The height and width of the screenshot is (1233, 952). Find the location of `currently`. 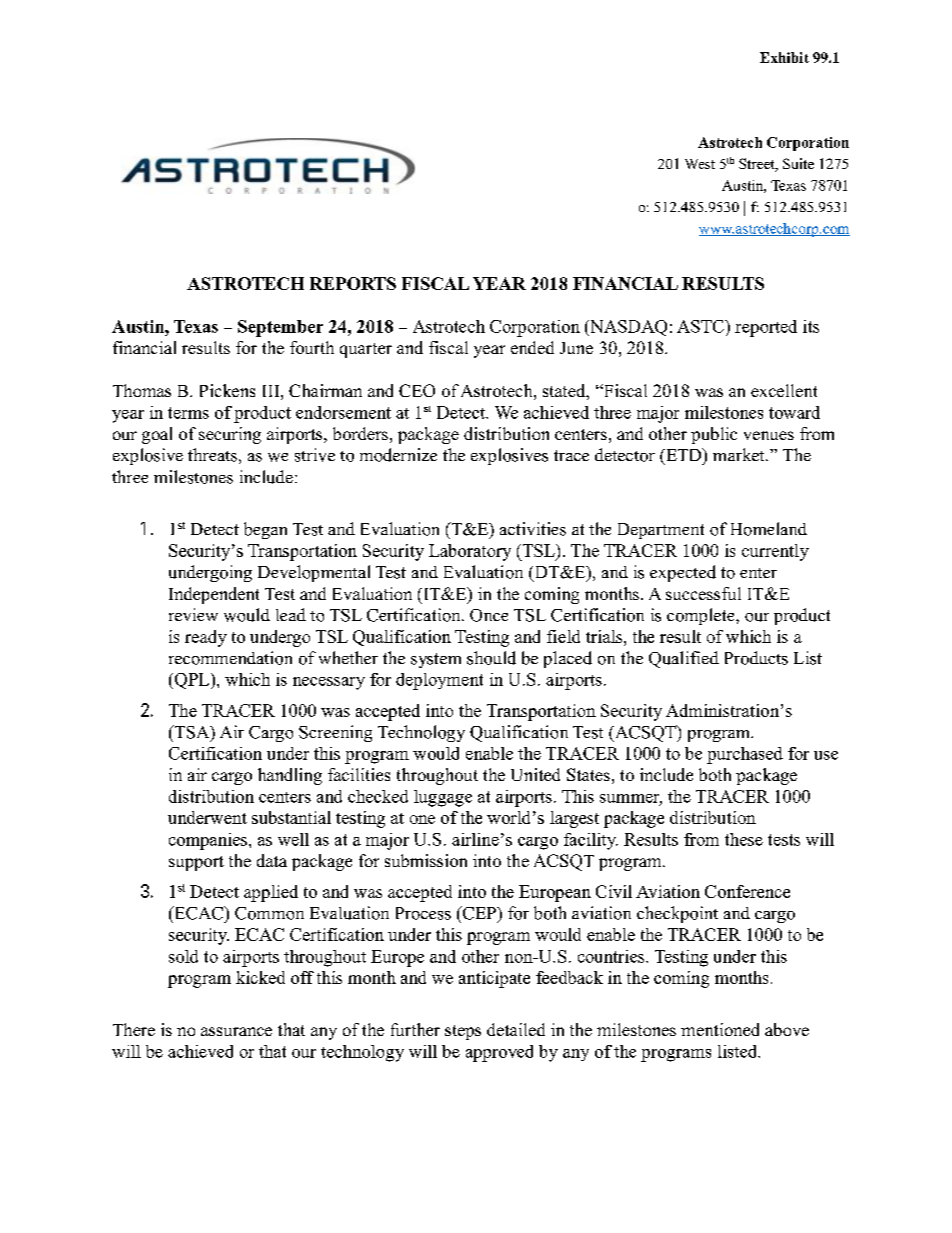

currently is located at coordinates (775, 552).
